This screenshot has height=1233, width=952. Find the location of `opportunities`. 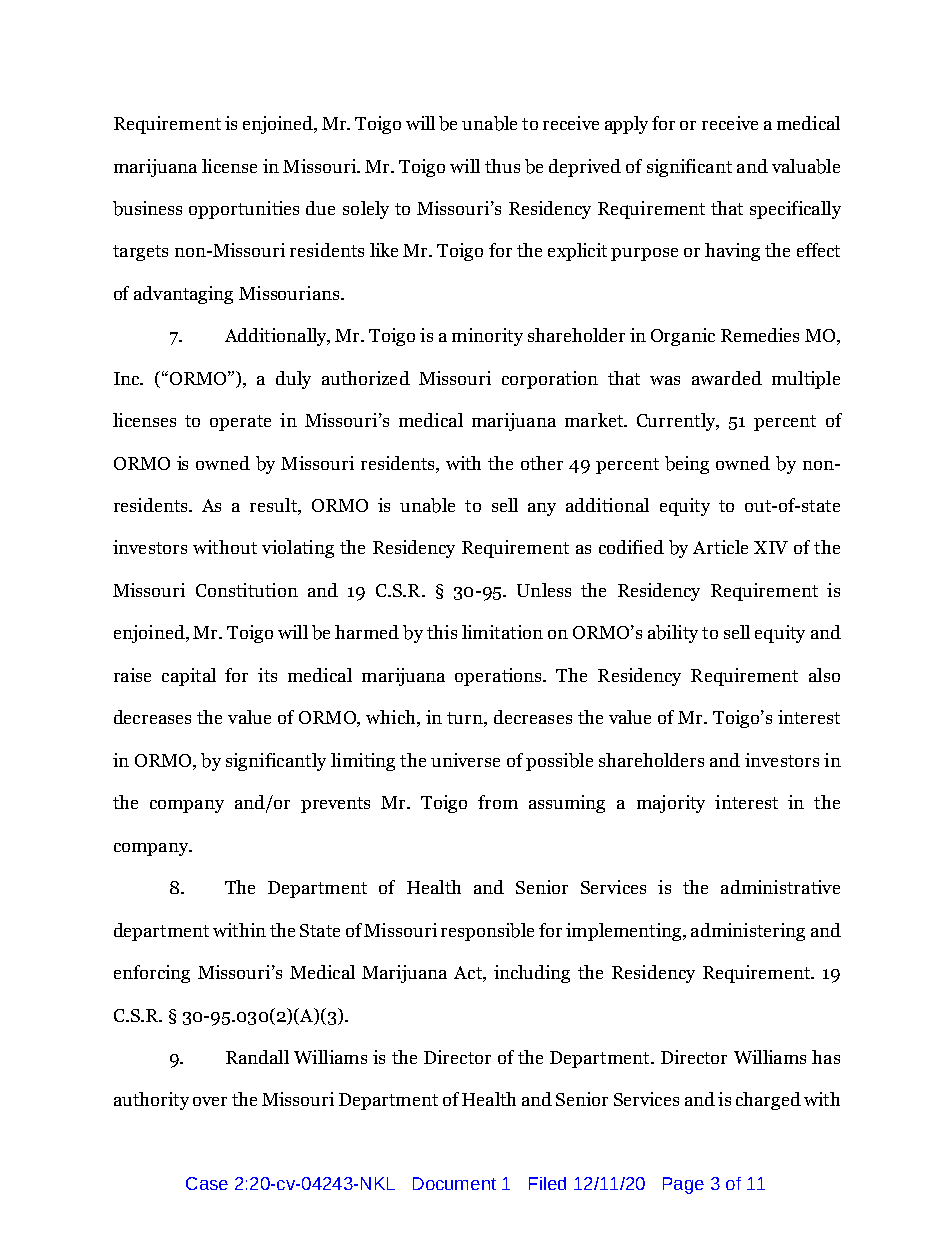

opportunities is located at coordinates (244, 210).
